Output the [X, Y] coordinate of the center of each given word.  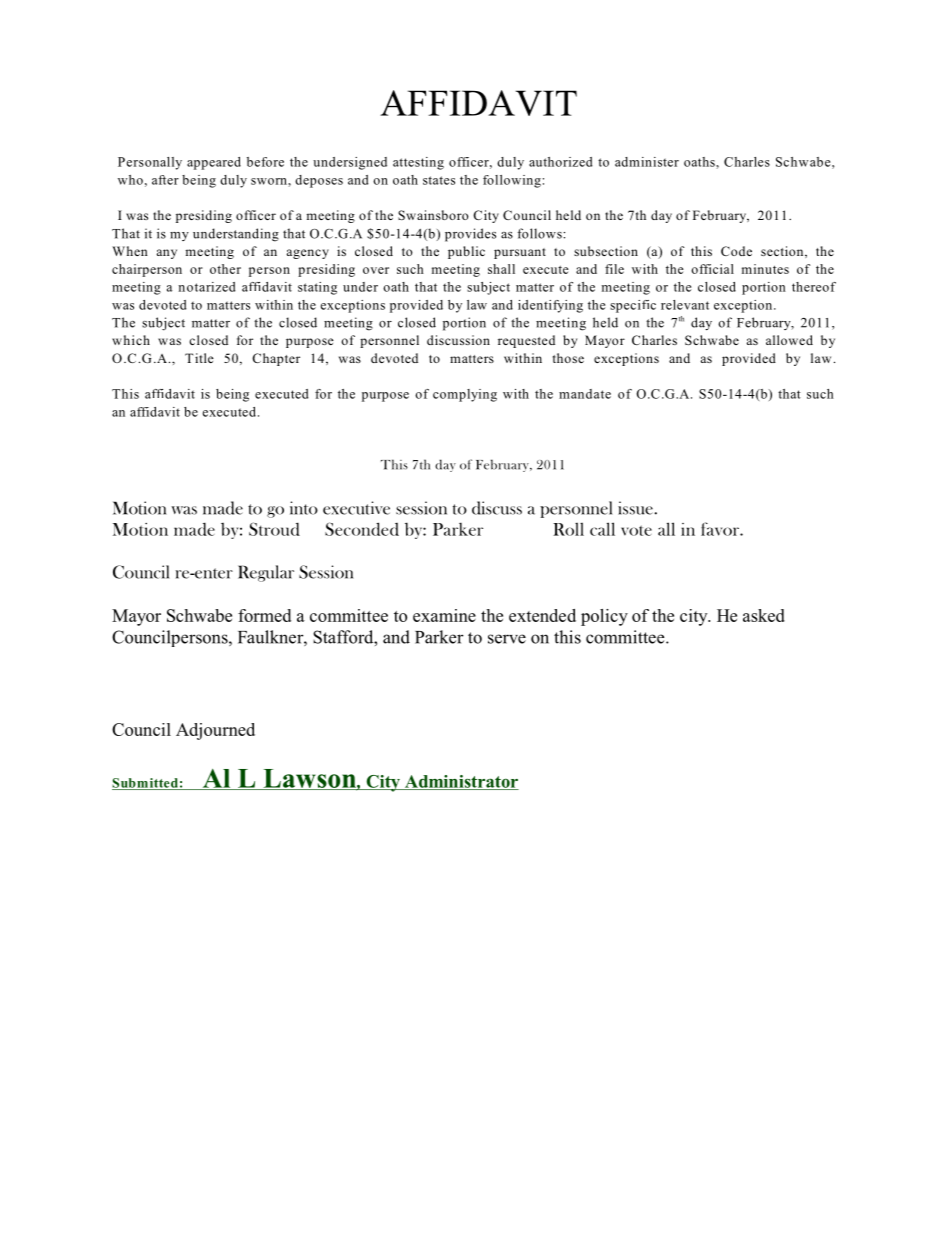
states [439, 180]
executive [356, 508]
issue [636, 508]
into [304, 508]
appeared [214, 163]
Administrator [461, 782]
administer [647, 162]
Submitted [146, 784]
